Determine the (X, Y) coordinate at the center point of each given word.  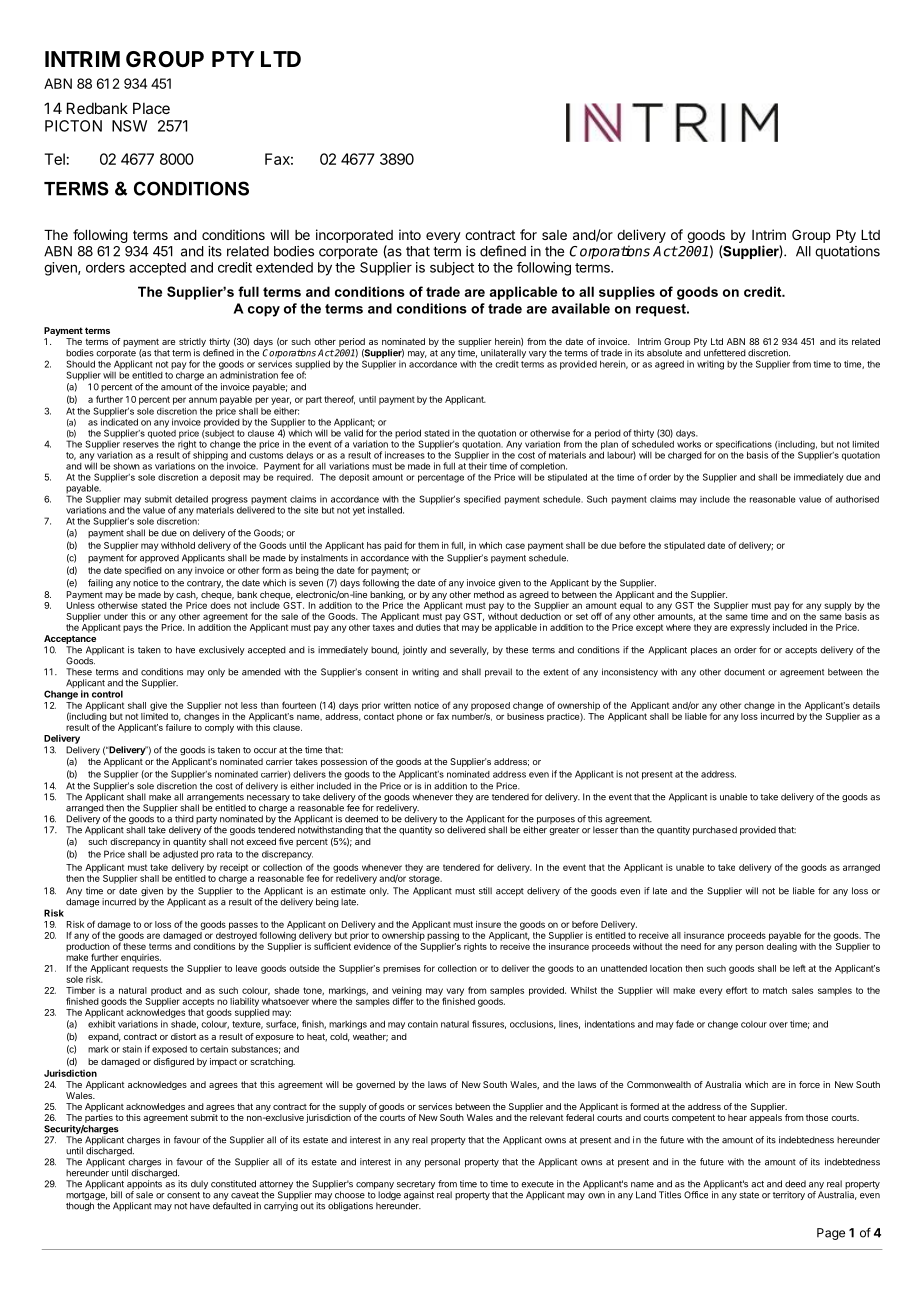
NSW (129, 126)
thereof (339, 400)
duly (199, 1184)
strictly (193, 344)
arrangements (215, 799)
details (866, 705)
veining (407, 992)
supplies (627, 293)
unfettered (725, 353)
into (410, 234)
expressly (750, 628)
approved (159, 558)
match (775, 990)
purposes (556, 820)
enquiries (141, 958)
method (489, 594)
